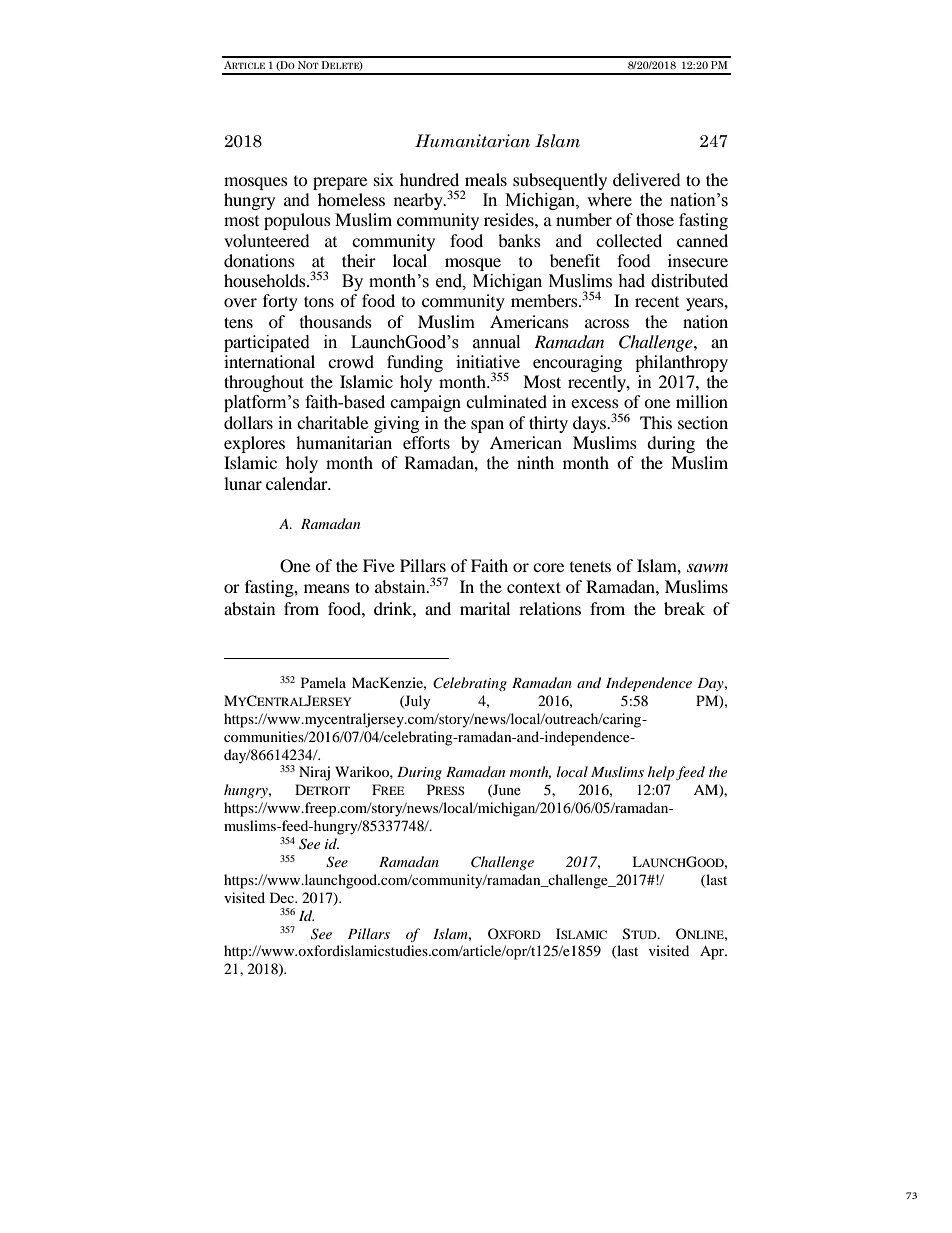  I want to click on explores, so click(254, 444).
